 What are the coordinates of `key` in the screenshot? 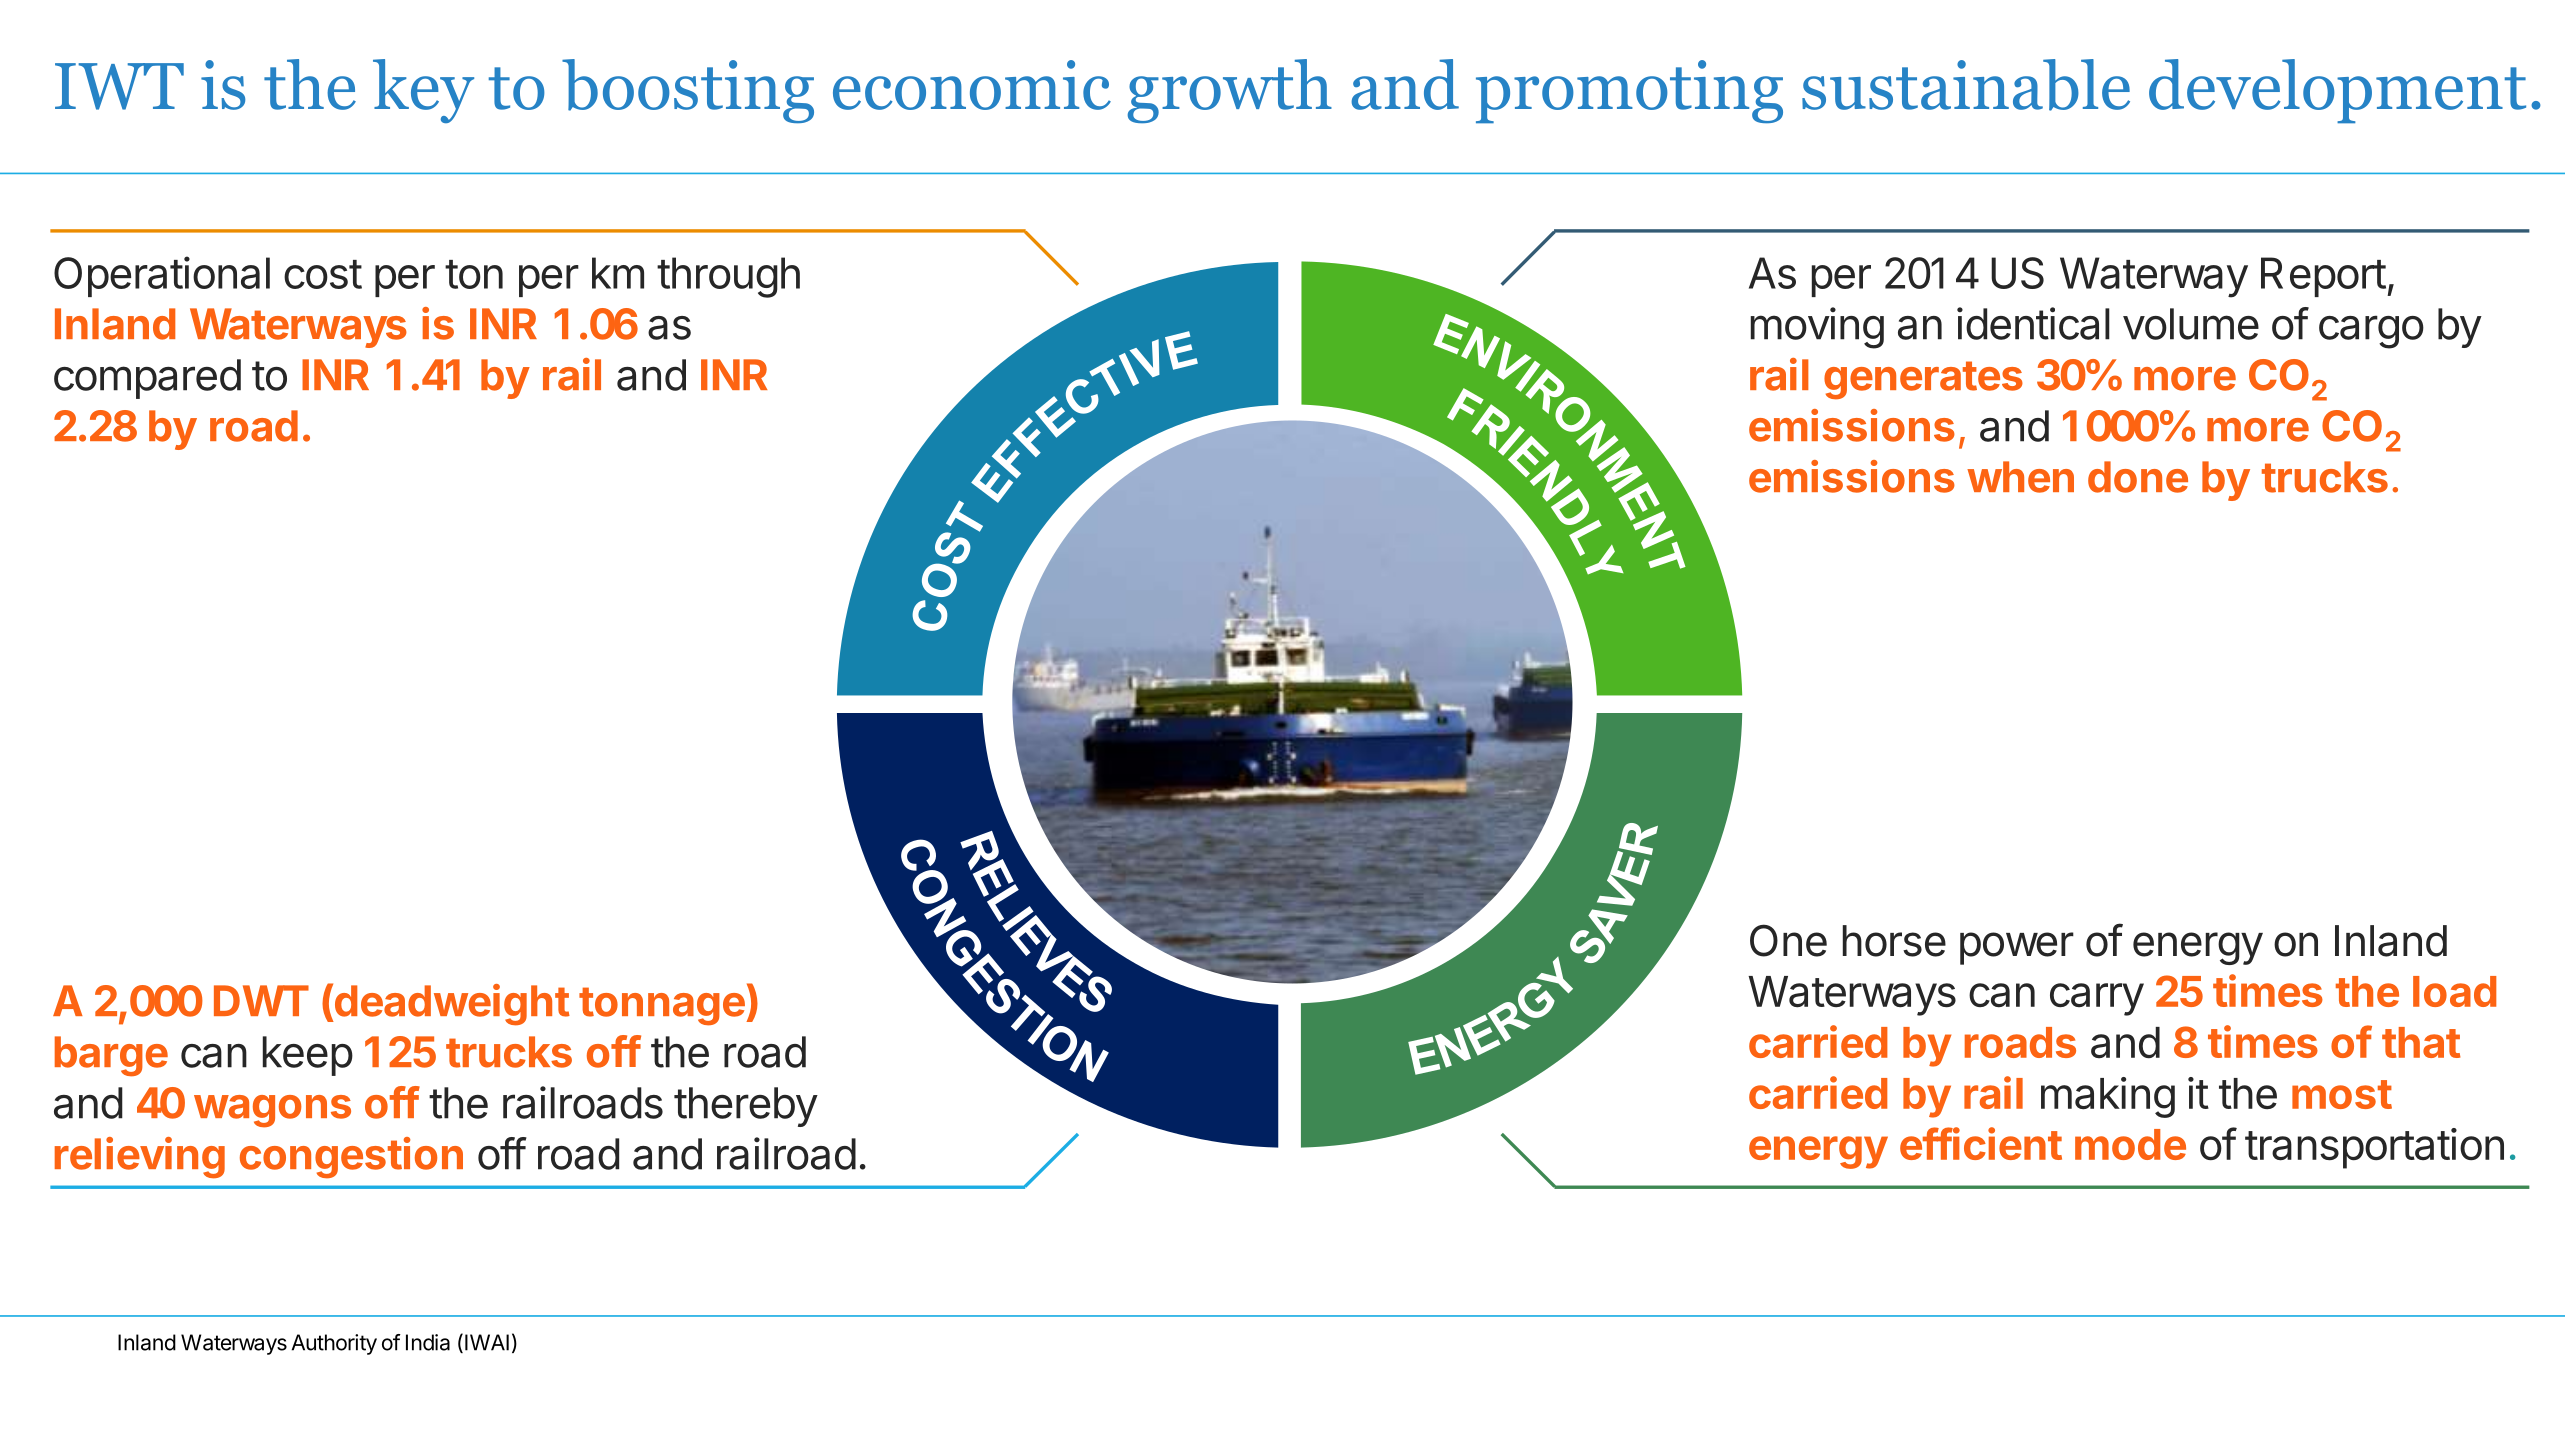 It's located at (423, 91).
